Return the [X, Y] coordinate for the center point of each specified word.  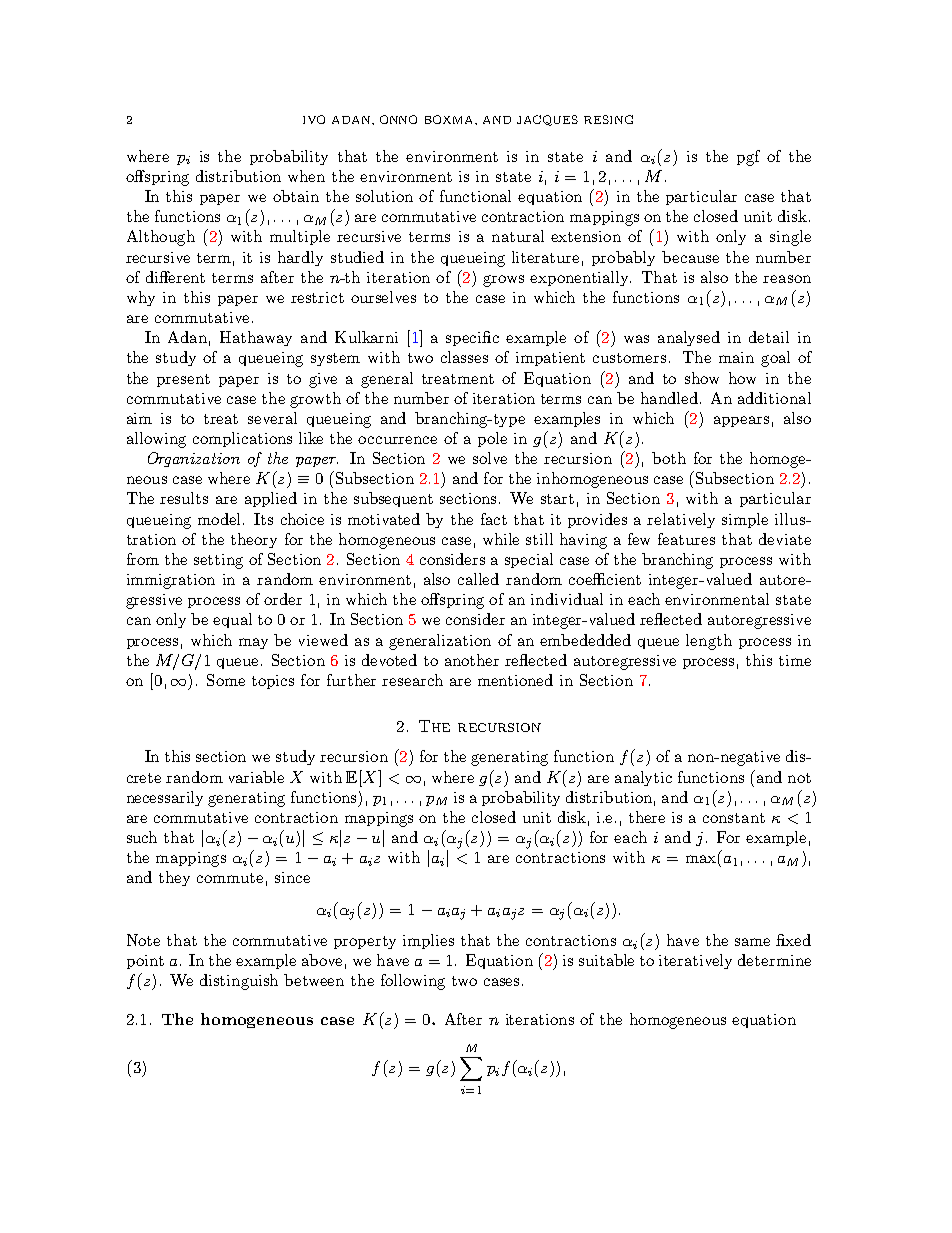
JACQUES [547, 120]
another [472, 660]
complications [242, 439]
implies [428, 941]
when [306, 176]
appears [741, 421]
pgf [748, 158]
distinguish [239, 982]
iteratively [695, 961]
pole [492, 439]
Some [226, 680]
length [709, 642]
